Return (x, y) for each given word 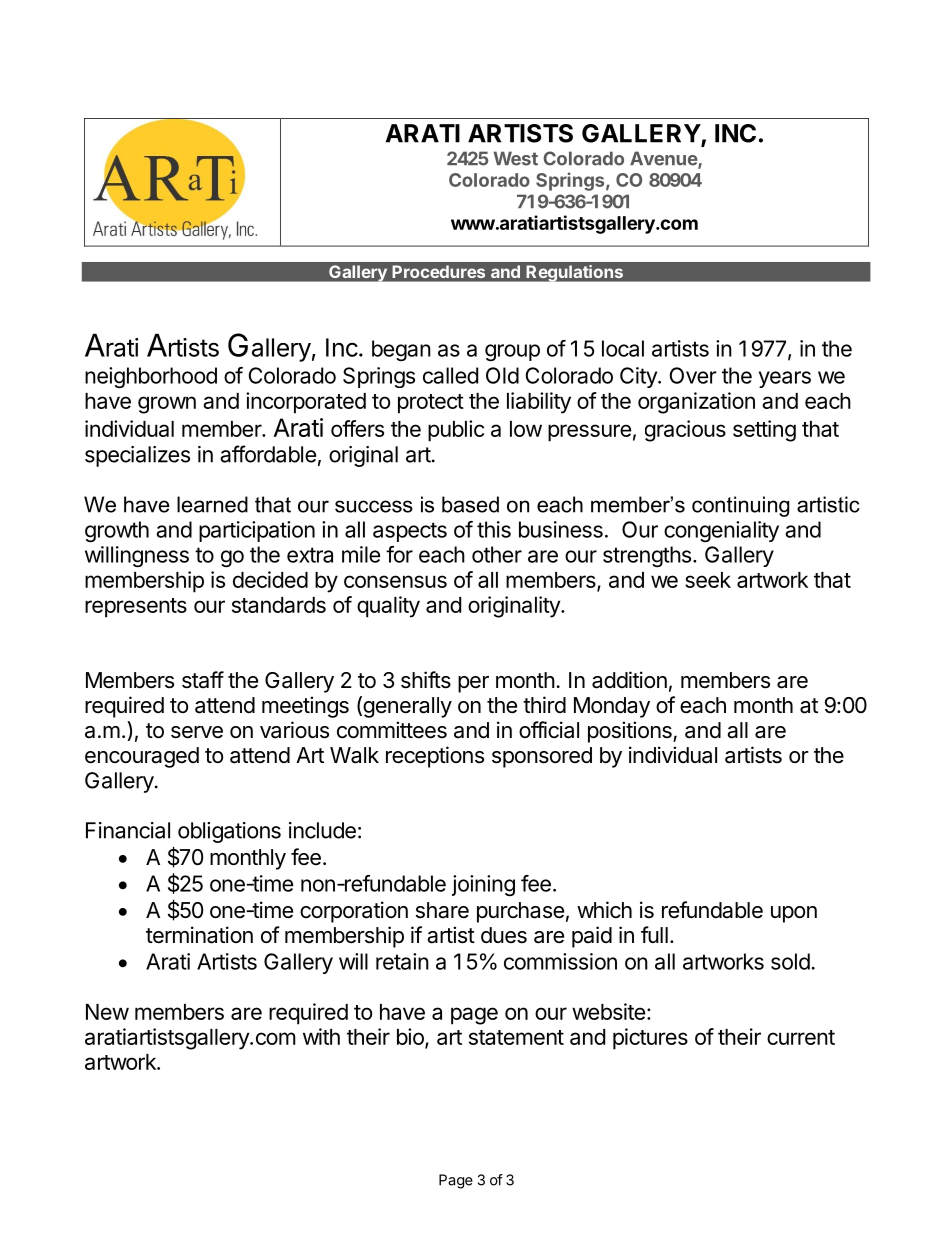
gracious (685, 431)
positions (631, 732)
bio (411, 1037)
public (456, 431)
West (515, 158)
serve (197, 732)
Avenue (664, 159)
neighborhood (151, 377)
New (107, 1012)
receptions (435, 757)
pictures (650, 1039)
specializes (137, 456)
